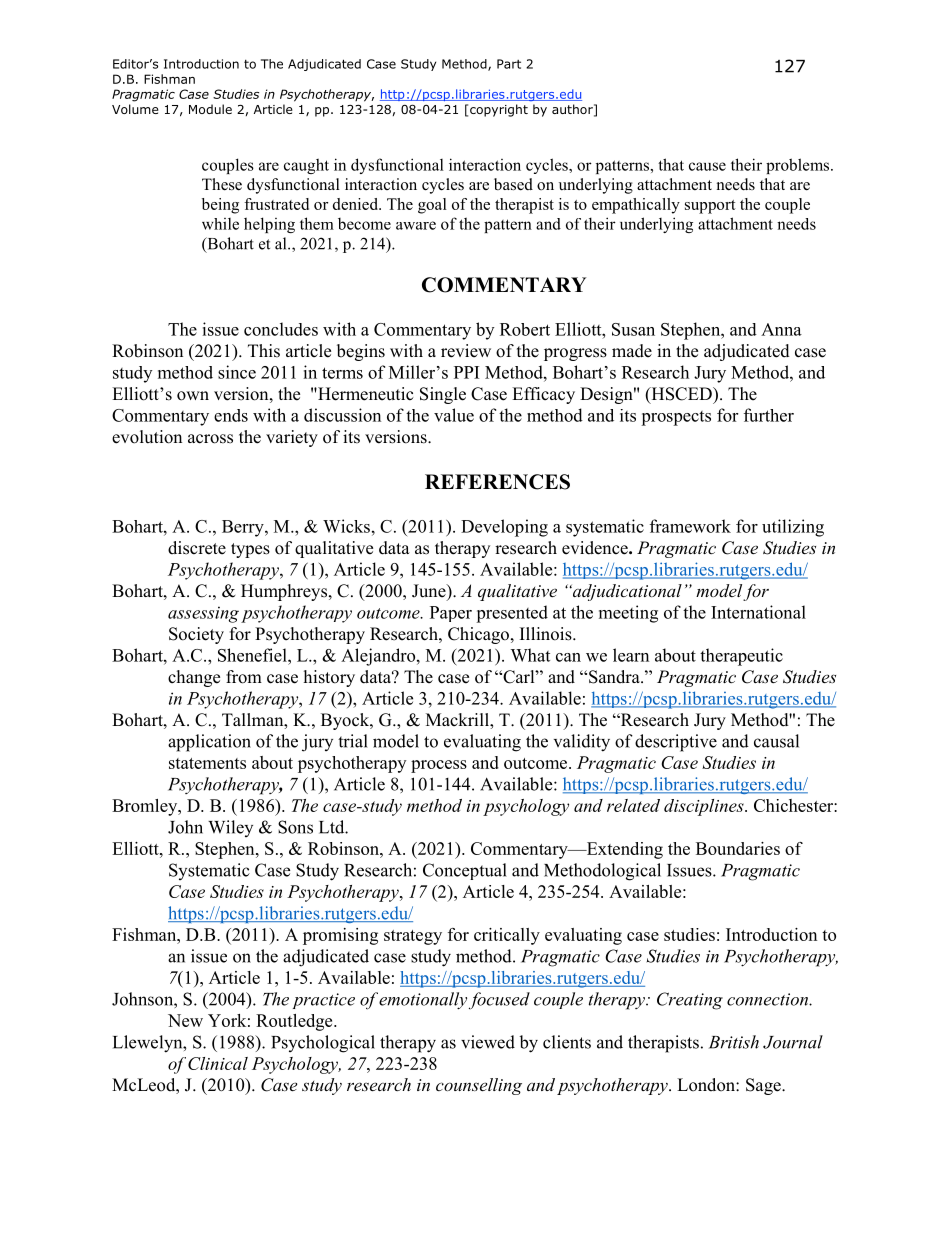 Image resolution: width=952 pixels, height=1233 pixels. What do you see at coordinates (705, 807) in the document?
I see `disciplines` at bounding box center [705, 807].
